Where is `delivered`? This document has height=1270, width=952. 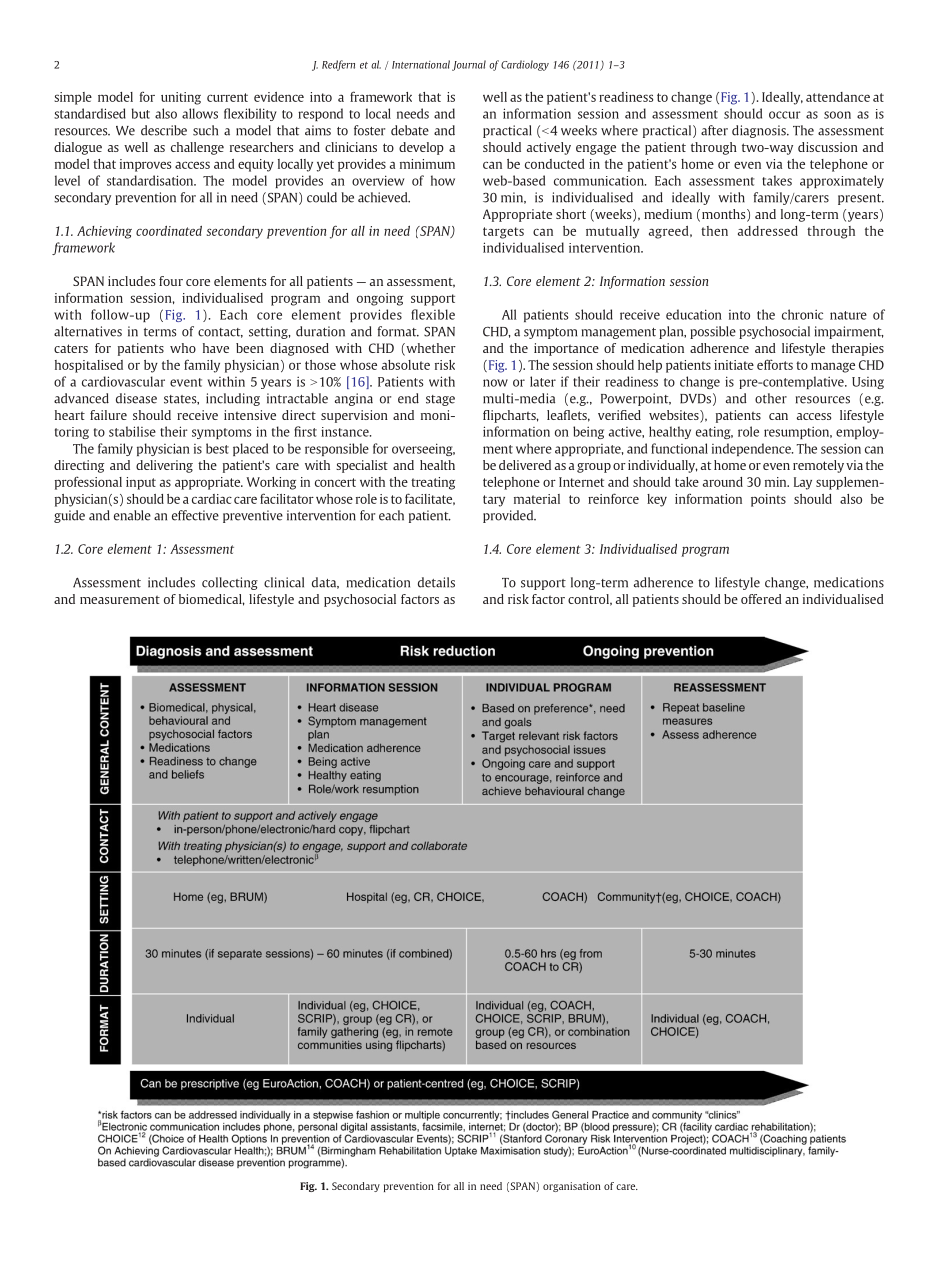 delivered is located at coordinates (525, 465).
